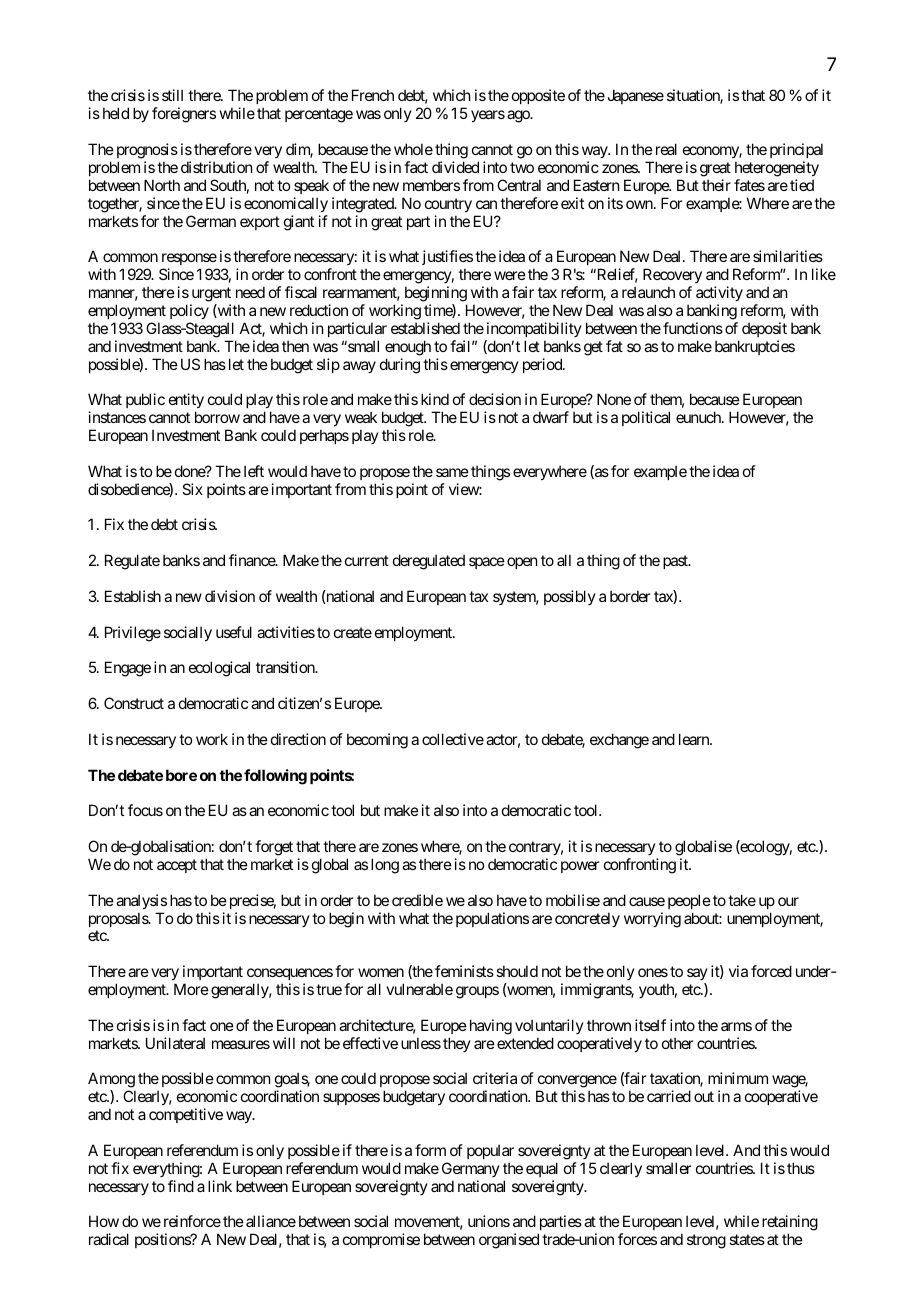  What do you see at coordinates (455, 167) in the screenshot?
I see `divided` at bounding box center [455, 167].
